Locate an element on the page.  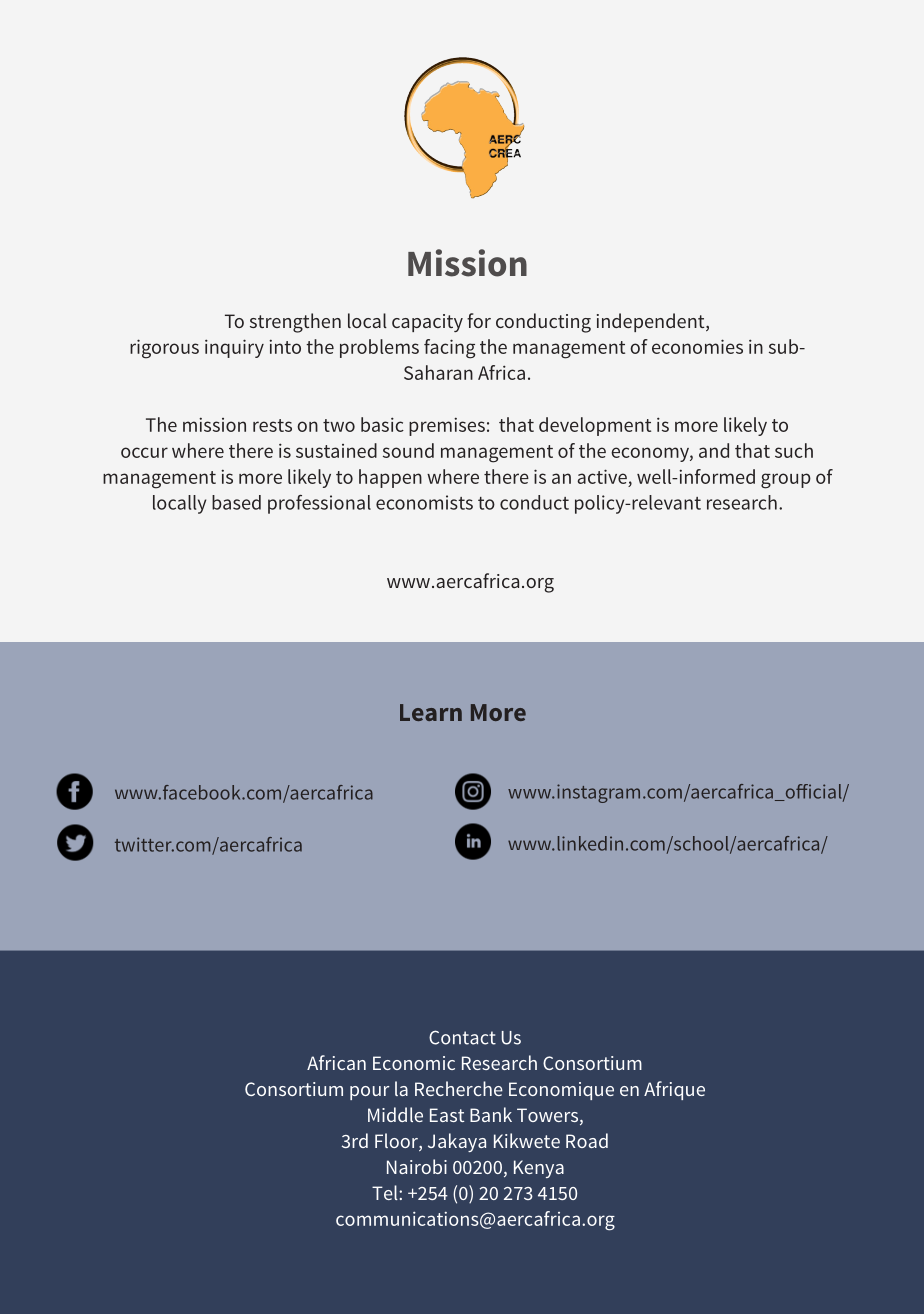
Kenya is located at coordinates (539, 1169).
